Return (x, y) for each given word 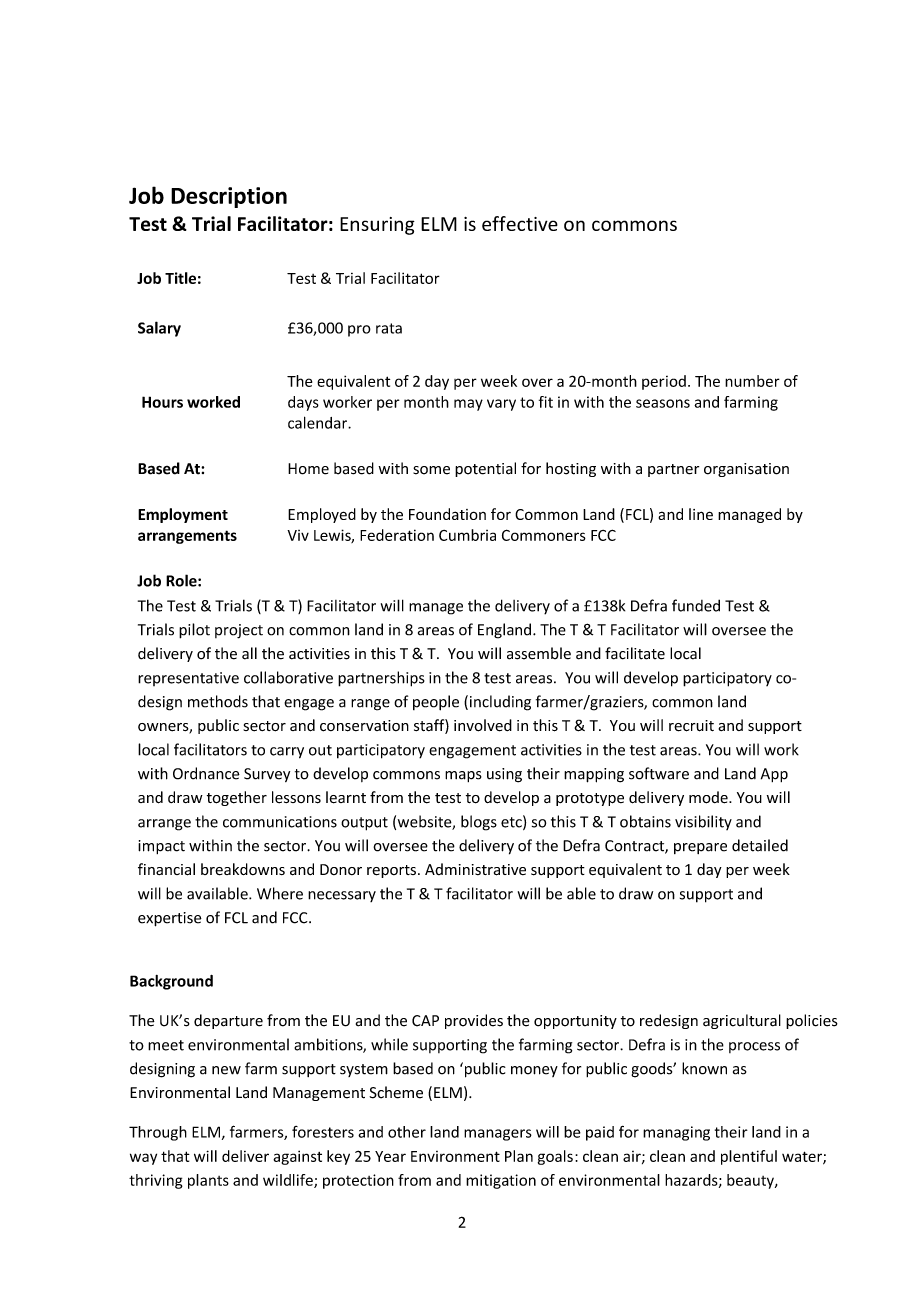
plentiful (749, 1157)
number (752, 381)
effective (520, 223)
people (436, 703)
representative (188, 679)
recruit (691, 726)
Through (158, 1133)
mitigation (501, 1181)
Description (229, 197)
